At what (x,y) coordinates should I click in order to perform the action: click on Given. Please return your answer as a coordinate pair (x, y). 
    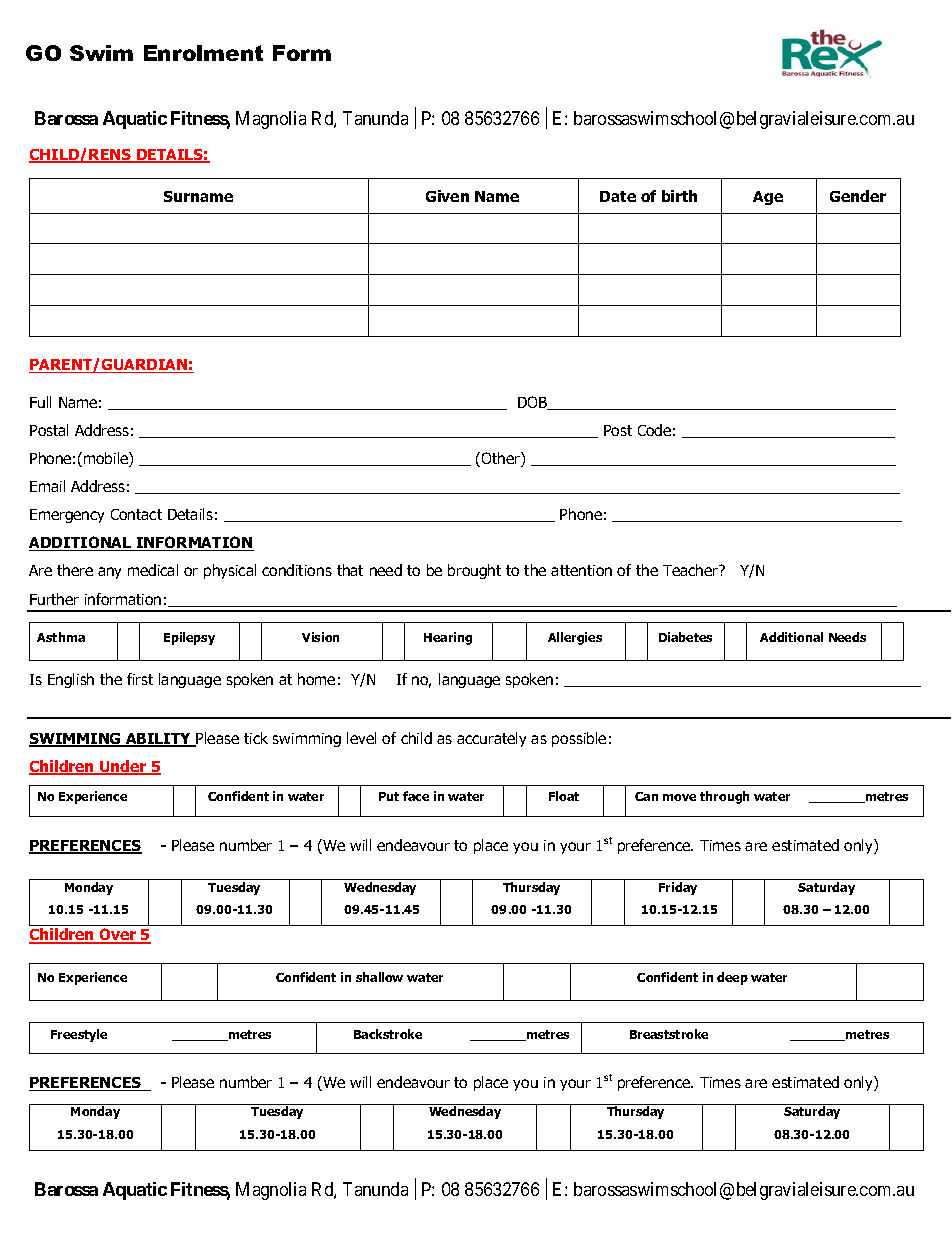
    Looking at the image, I should click on (447, 196).
